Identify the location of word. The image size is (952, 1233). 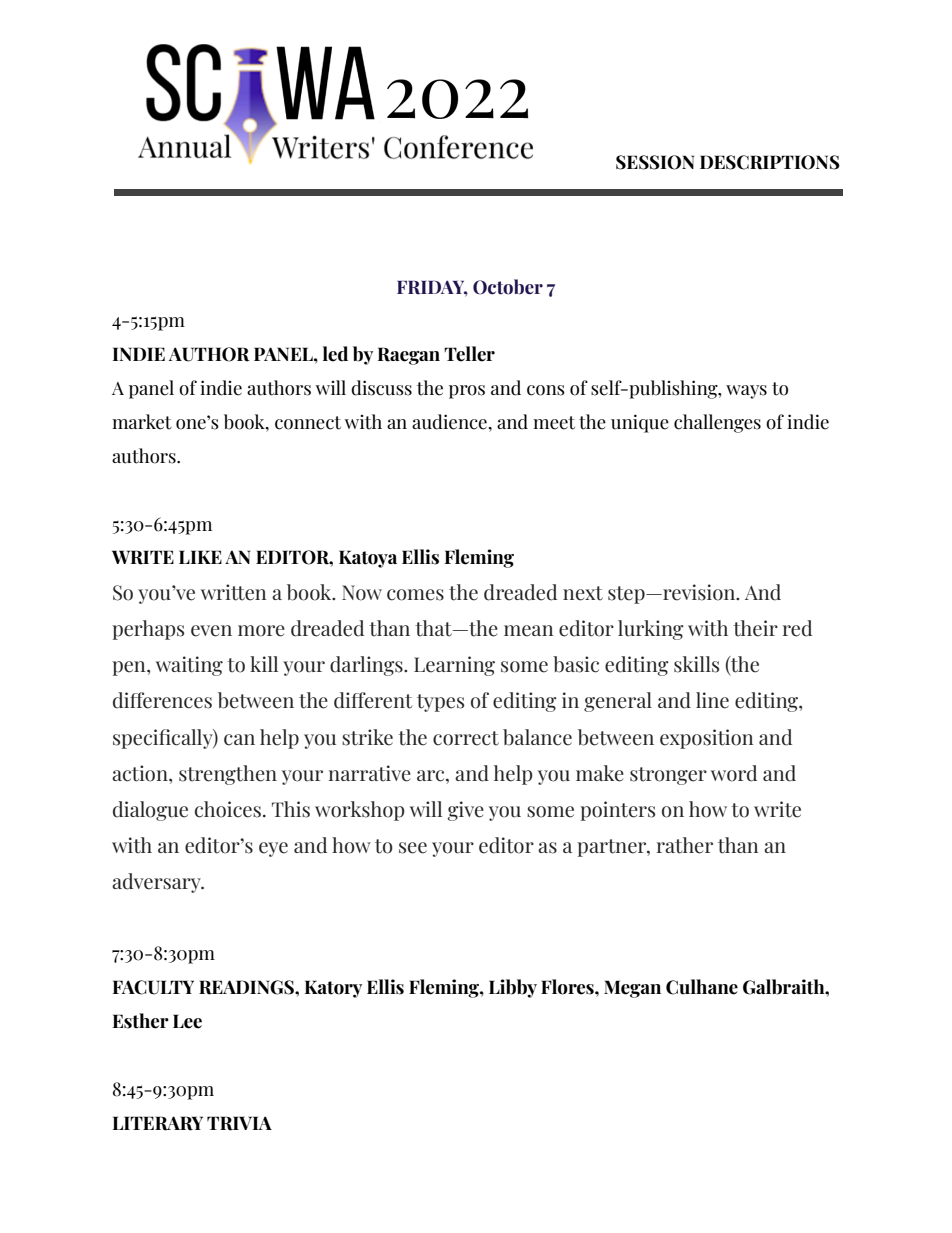
(734, 773).
